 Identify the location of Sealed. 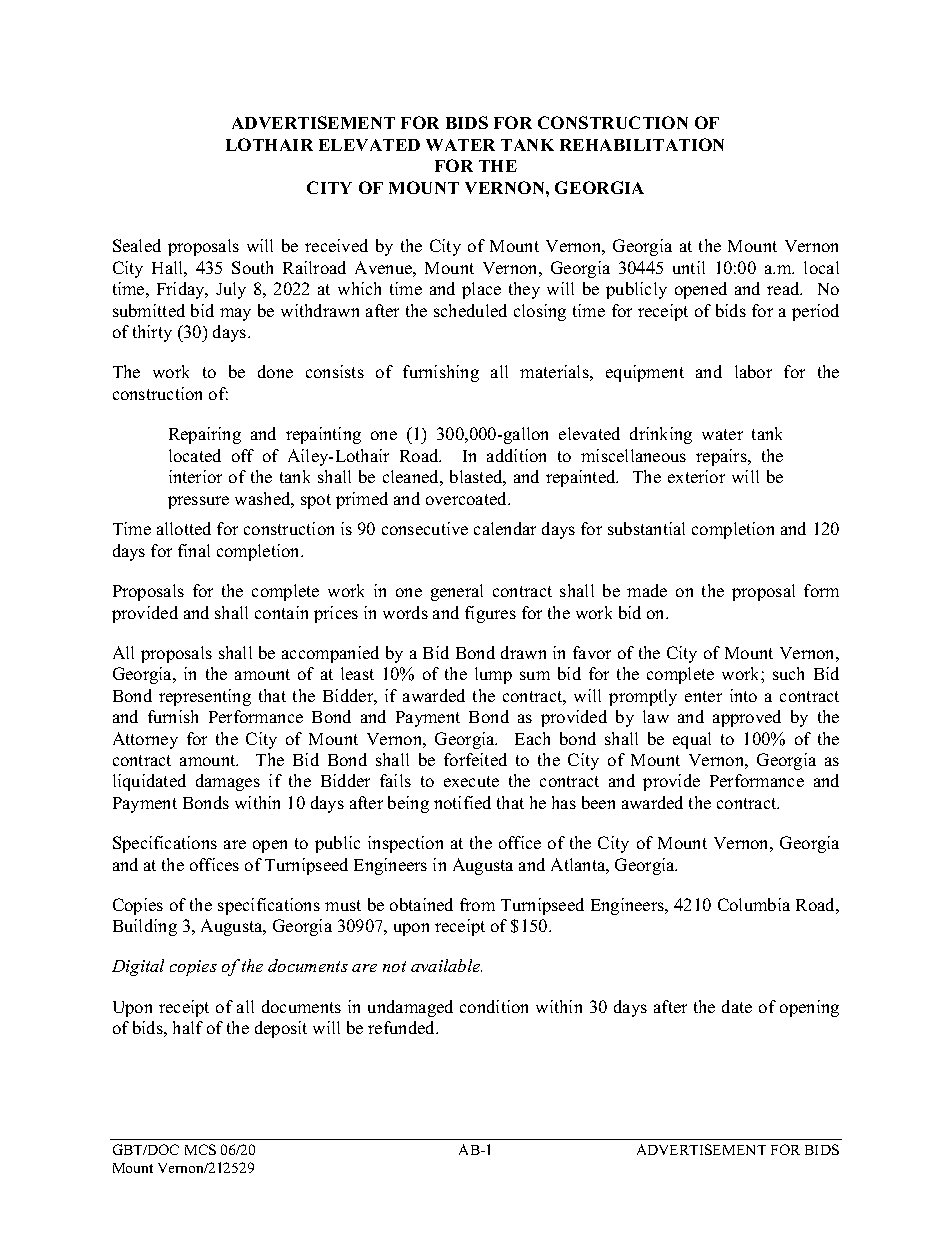
(137, 245).
